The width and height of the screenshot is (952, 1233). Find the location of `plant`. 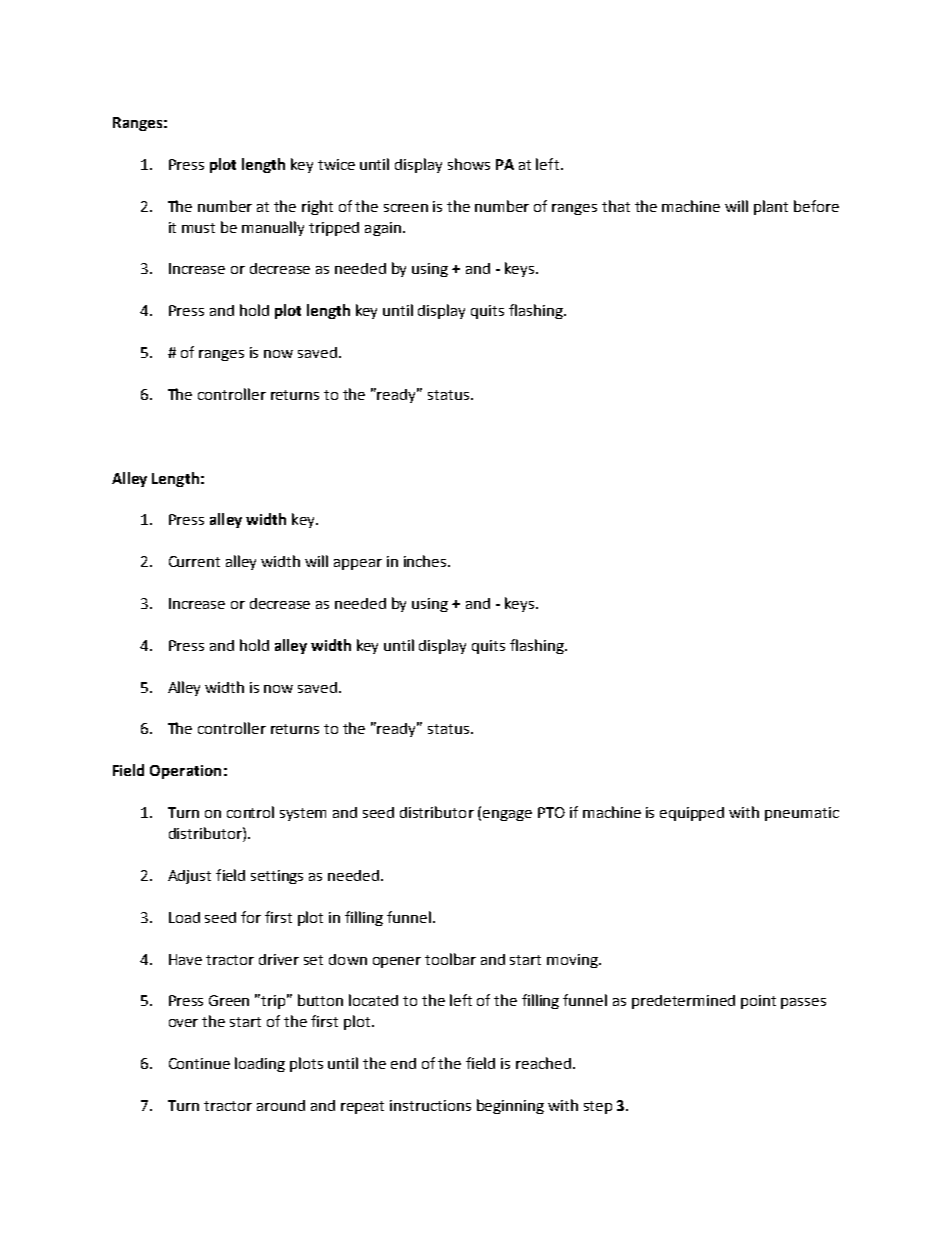

plant is located at coordinates (771, 207).
